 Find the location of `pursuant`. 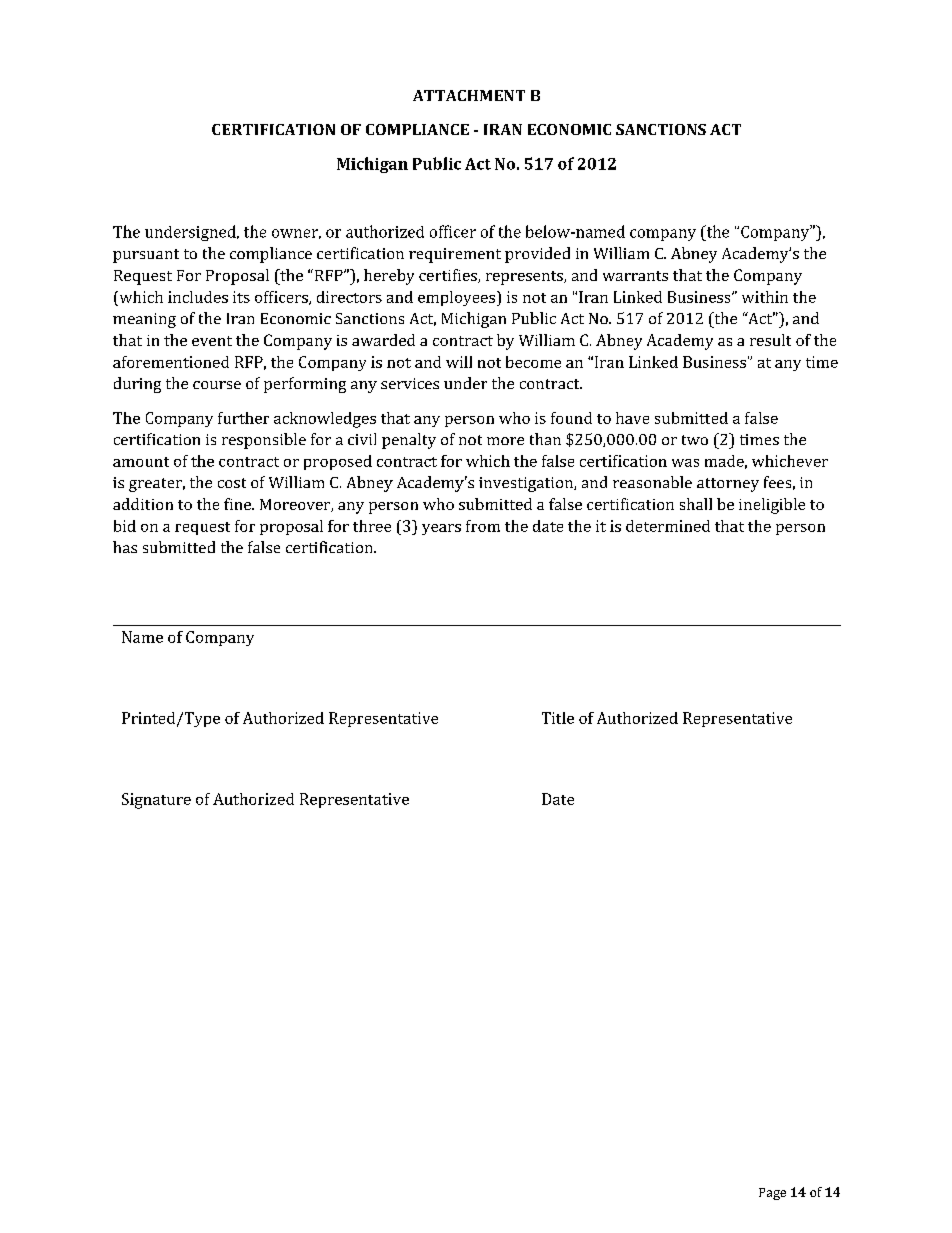

pursuant is located at coordinates (146, 256).
